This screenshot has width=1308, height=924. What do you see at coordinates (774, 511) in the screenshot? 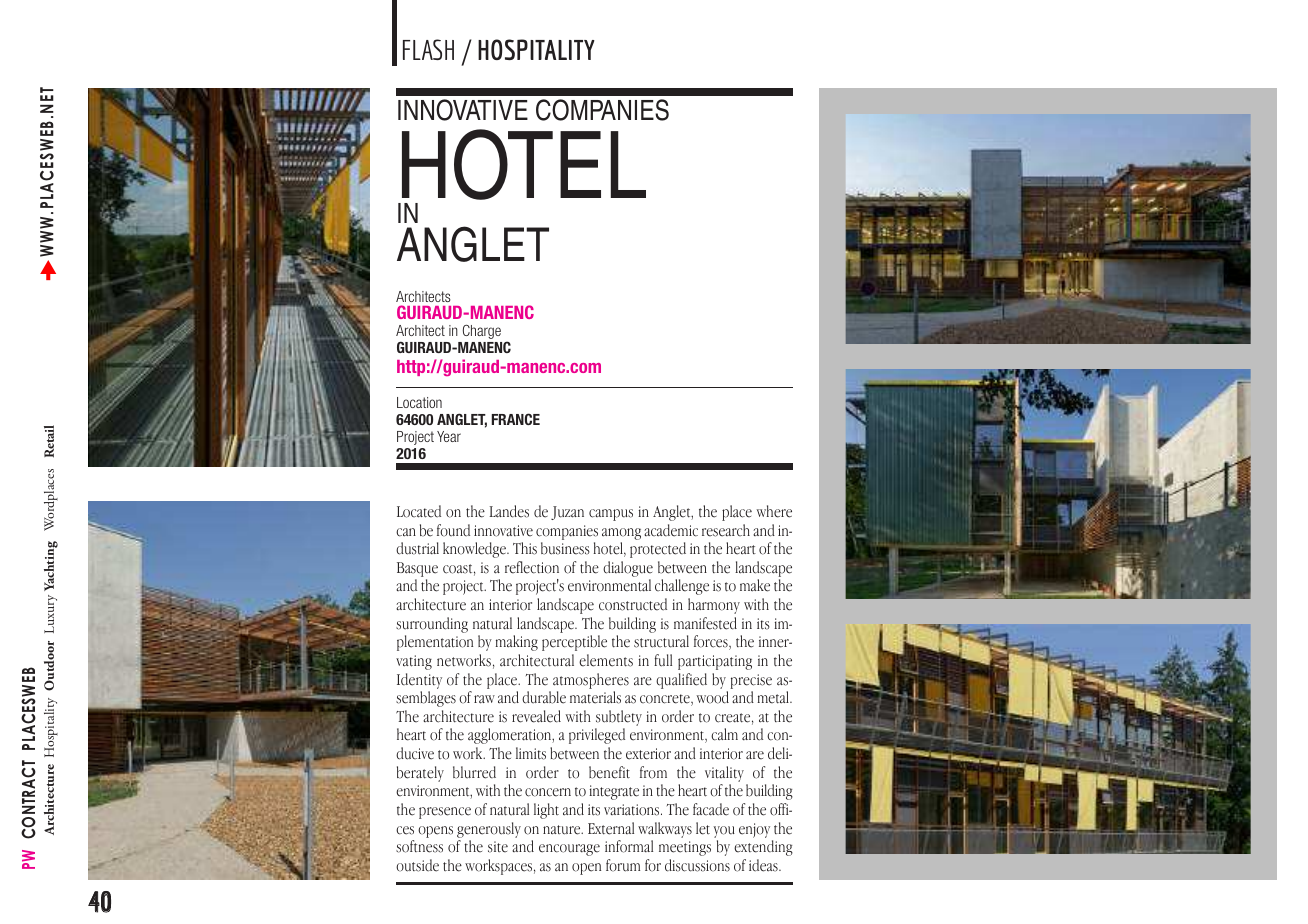
I see `where` at bounding box center [774, 511].
